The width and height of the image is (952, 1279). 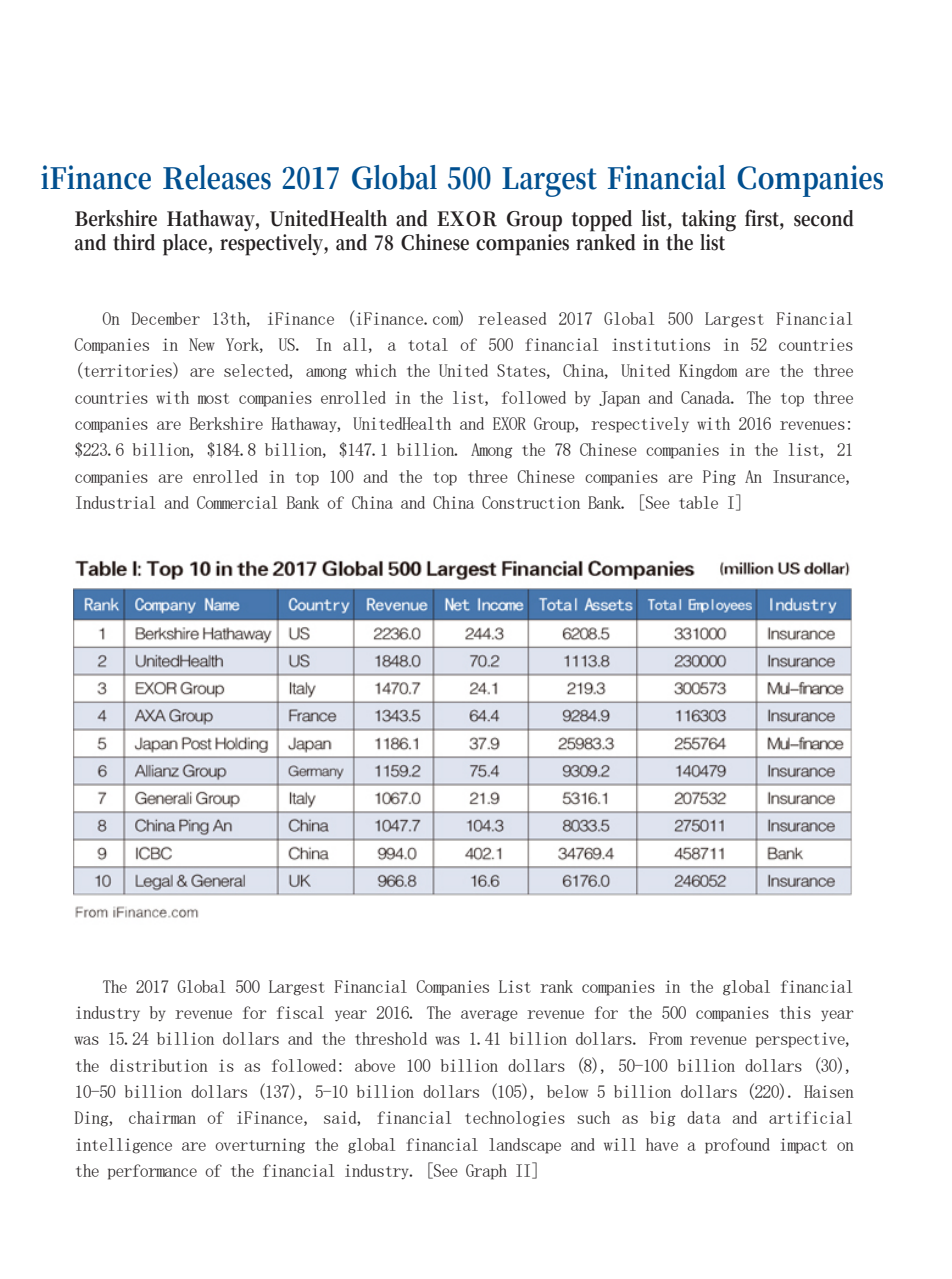 I want to click on Commercial, so click(x=237, y=502).
